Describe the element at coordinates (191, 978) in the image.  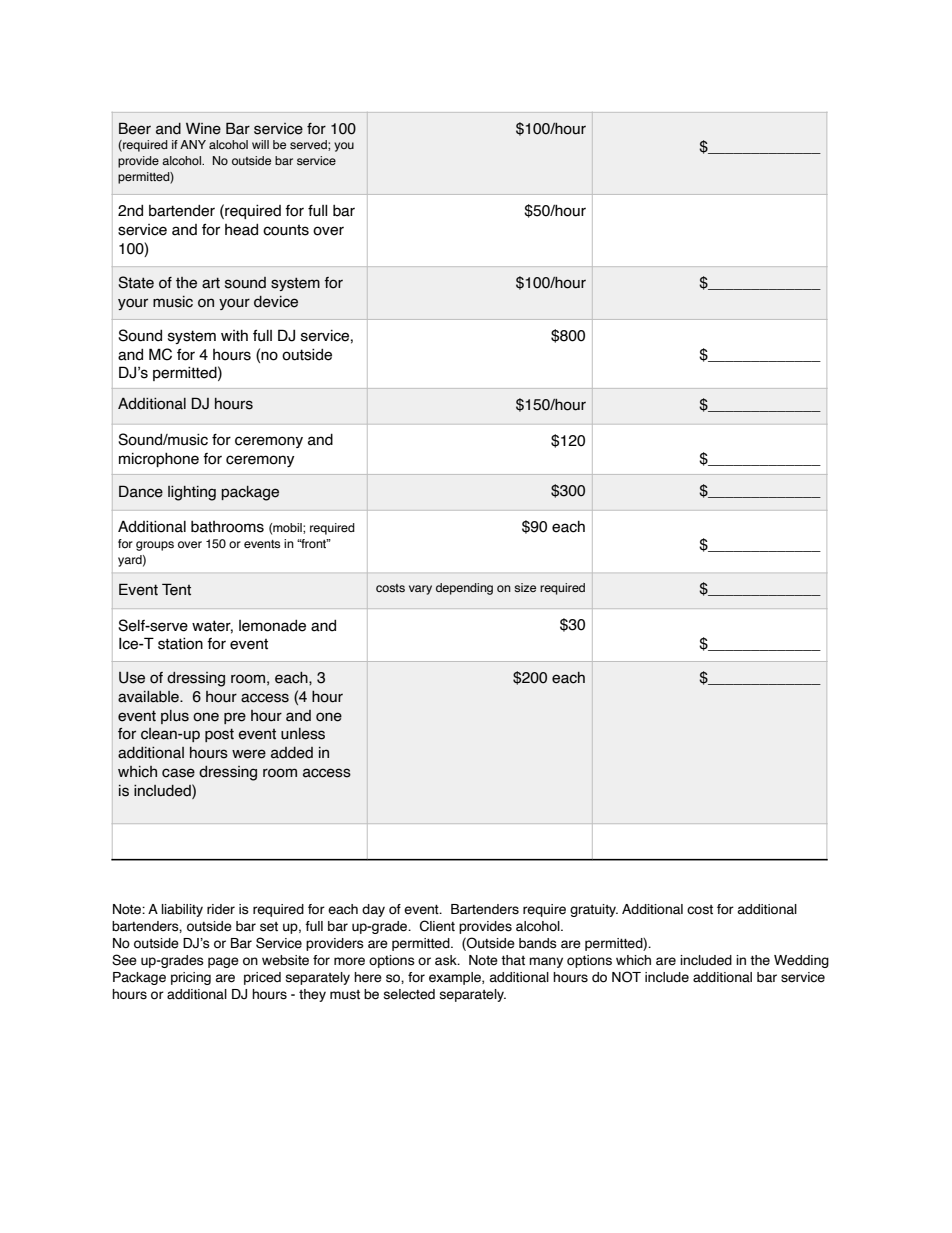
I see `pricing` at that location.
